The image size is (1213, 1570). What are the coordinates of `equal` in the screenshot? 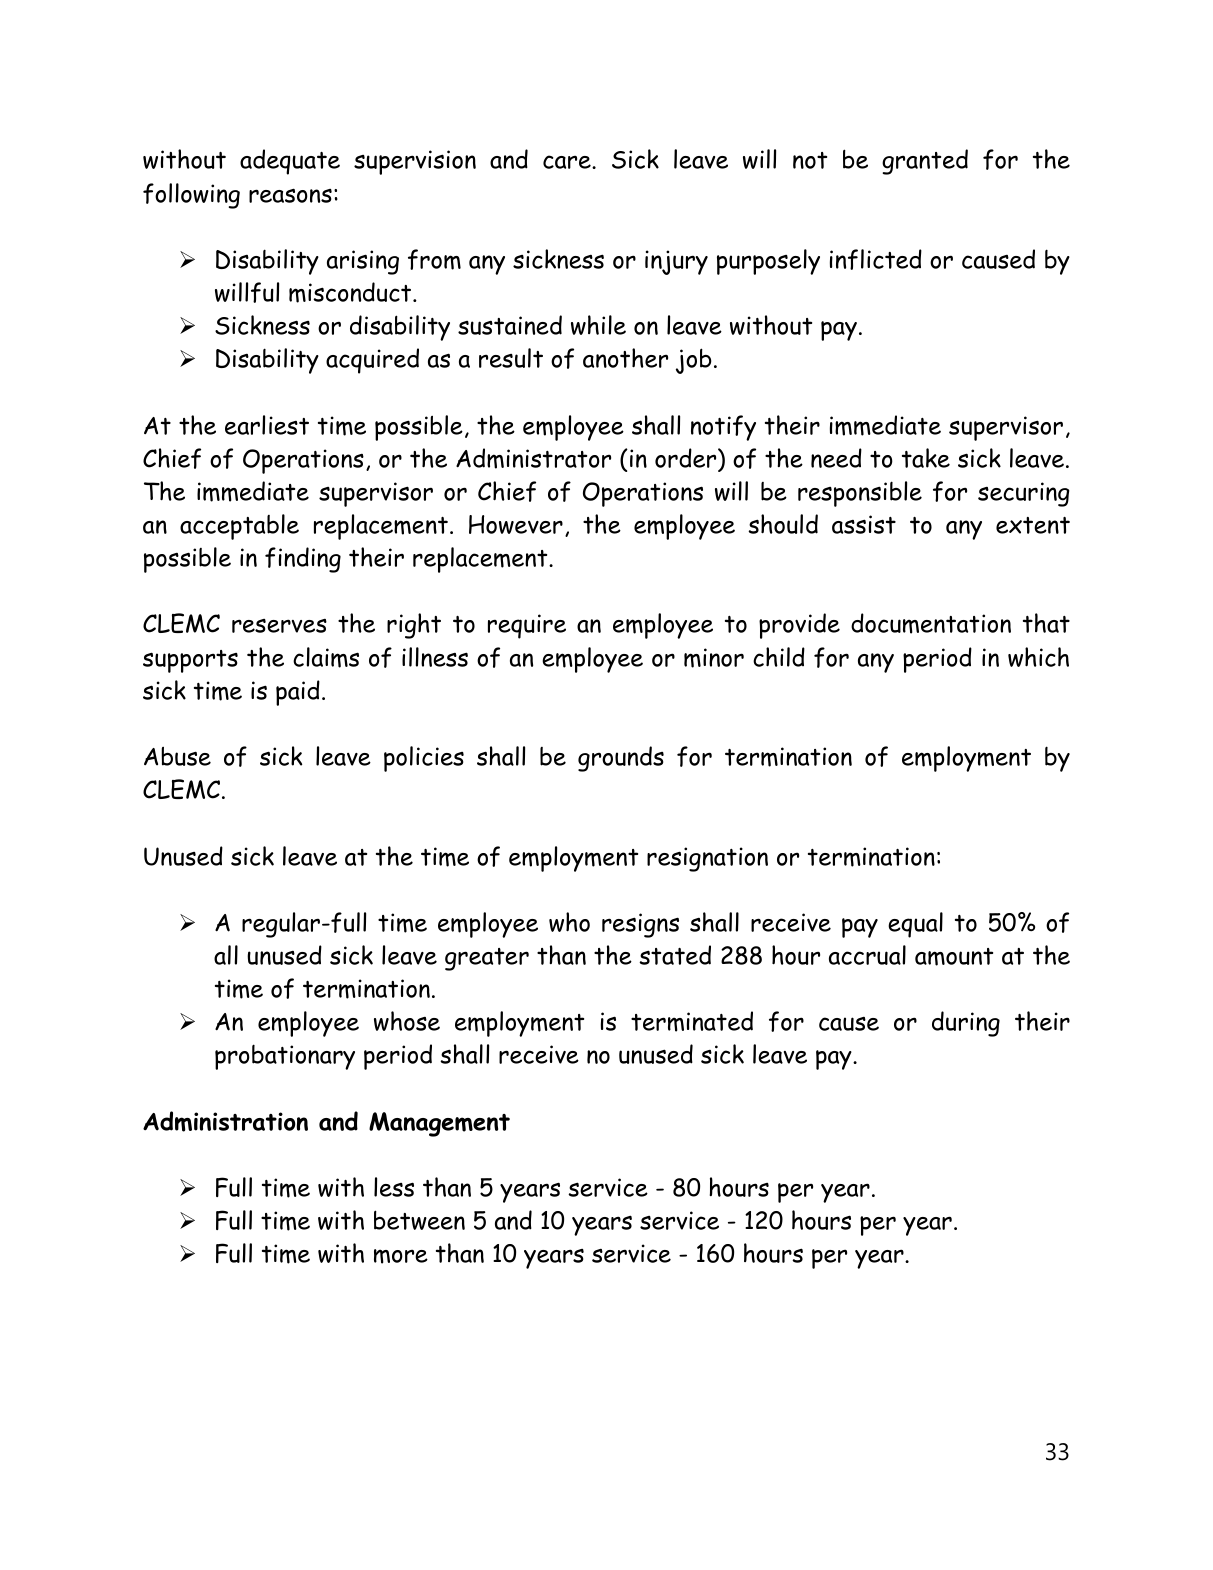 It's located at (915, 925).
